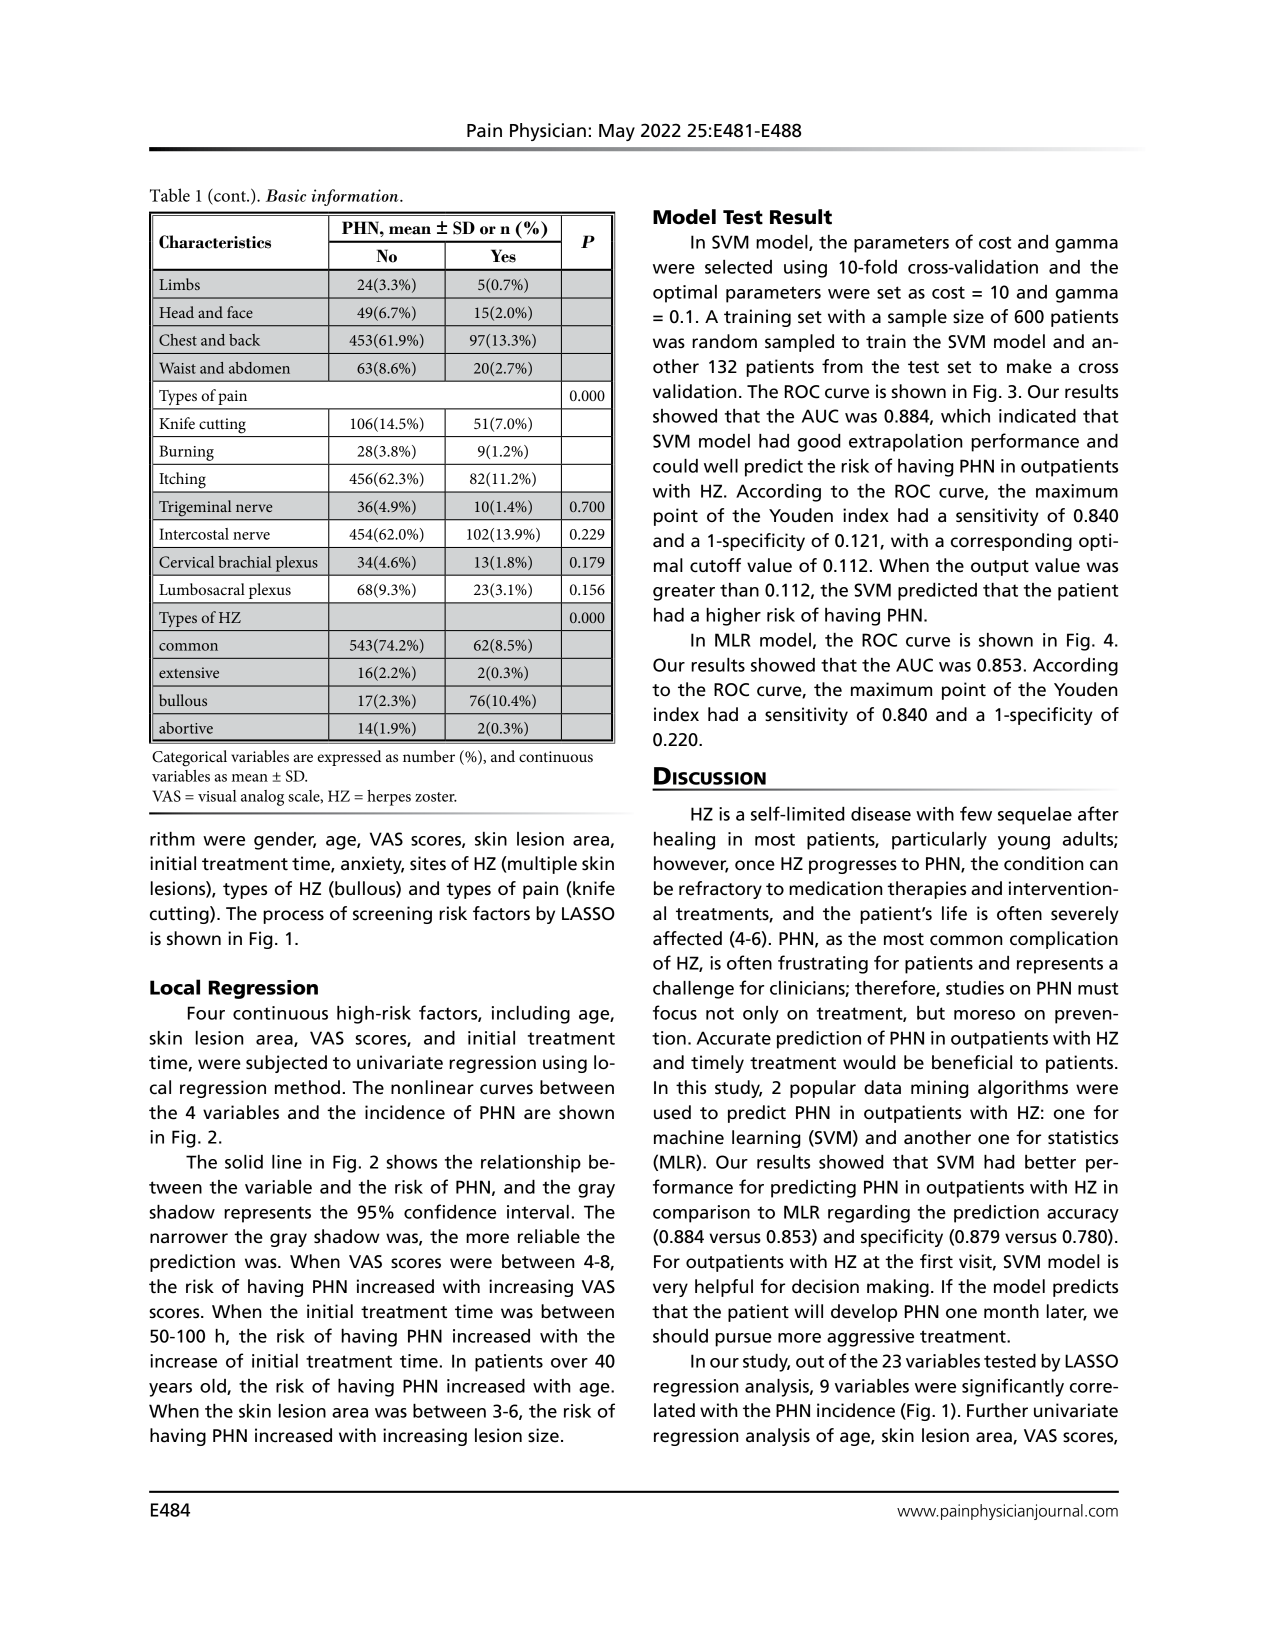 This image has width=1268, height=1641. I want to click on healing, so click(684, 841).
